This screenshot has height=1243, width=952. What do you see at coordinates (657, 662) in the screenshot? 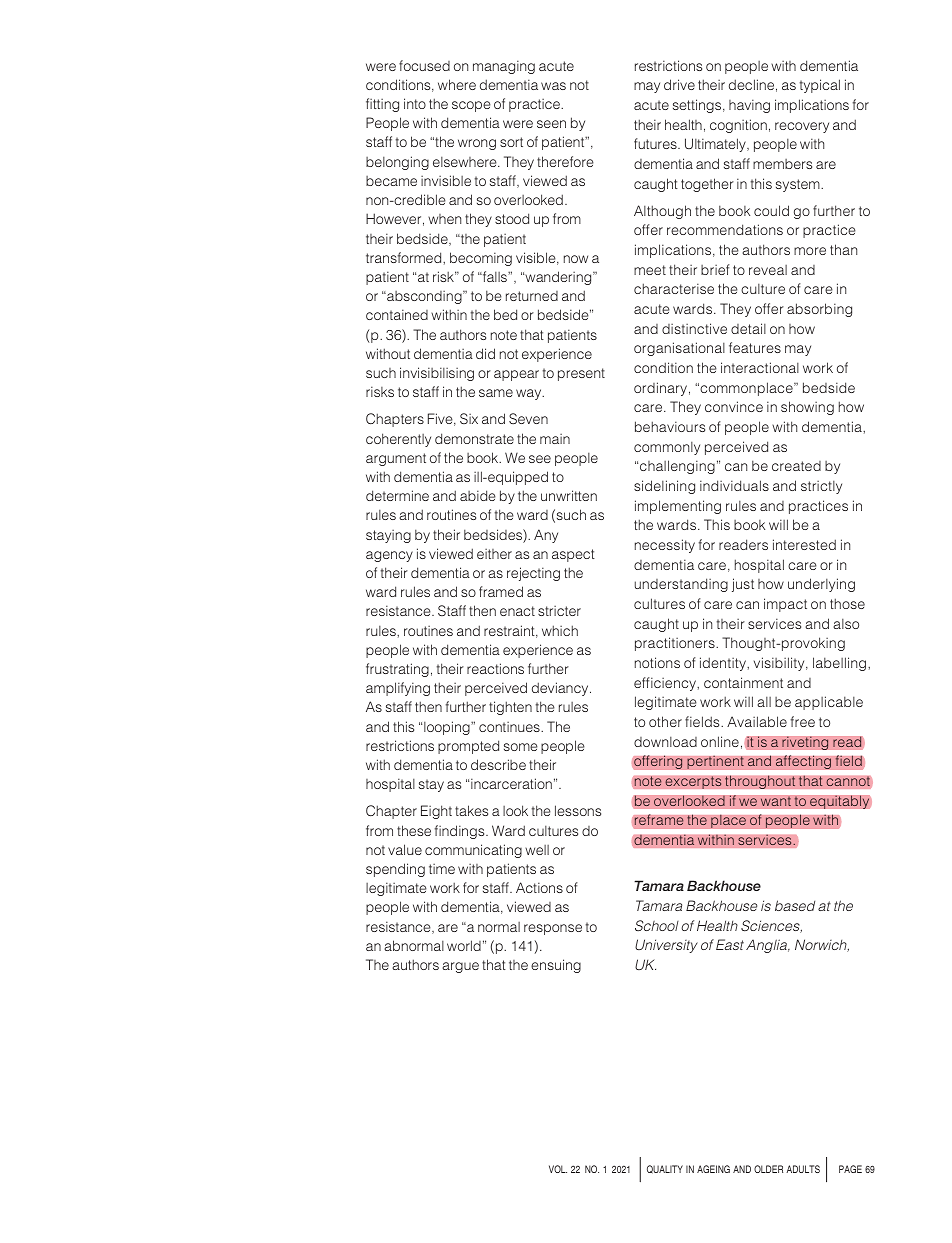
I see `notions` at bounding box center [657, 662].
